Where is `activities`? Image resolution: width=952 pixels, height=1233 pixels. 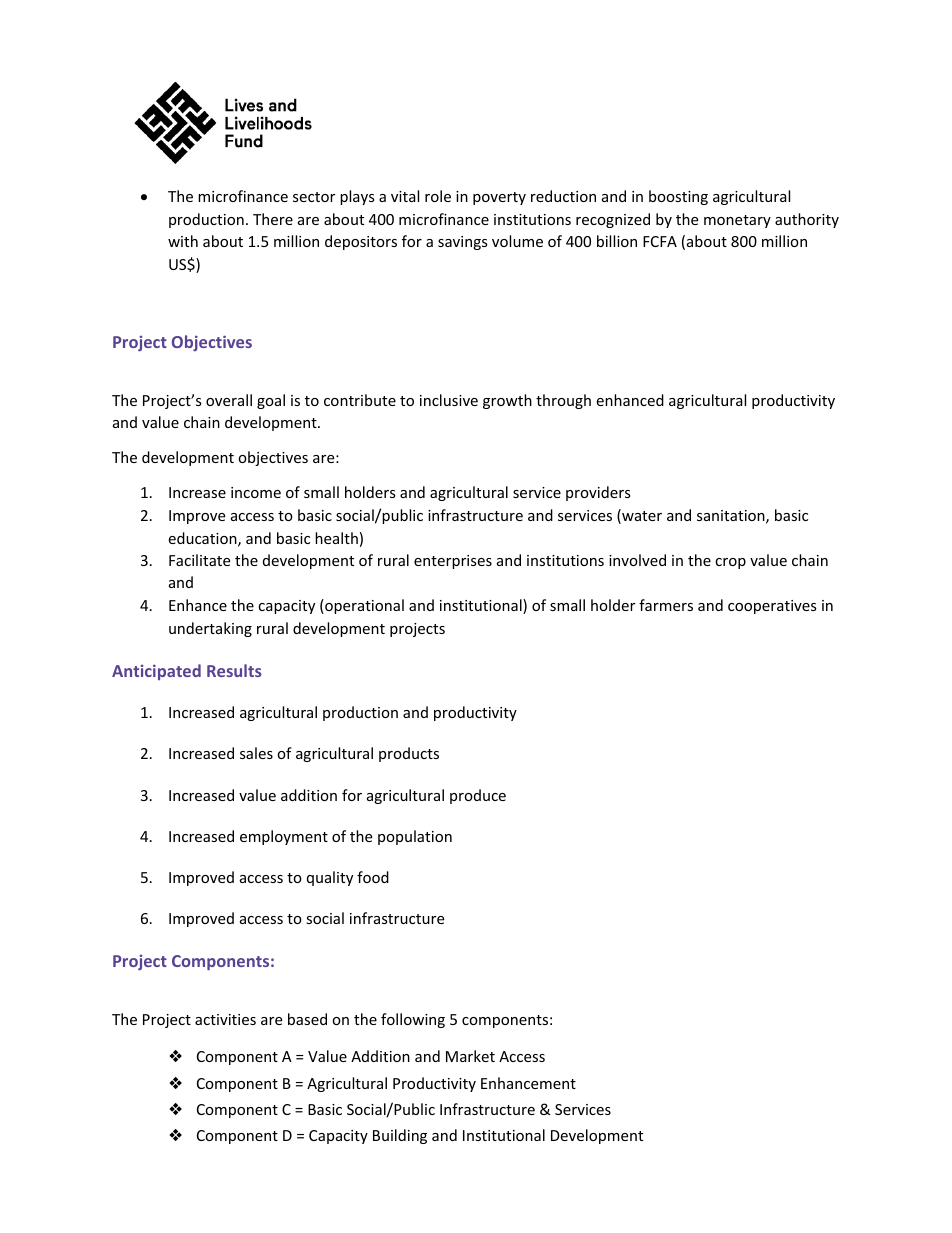
activities is located at coordinates (225, 1019).
